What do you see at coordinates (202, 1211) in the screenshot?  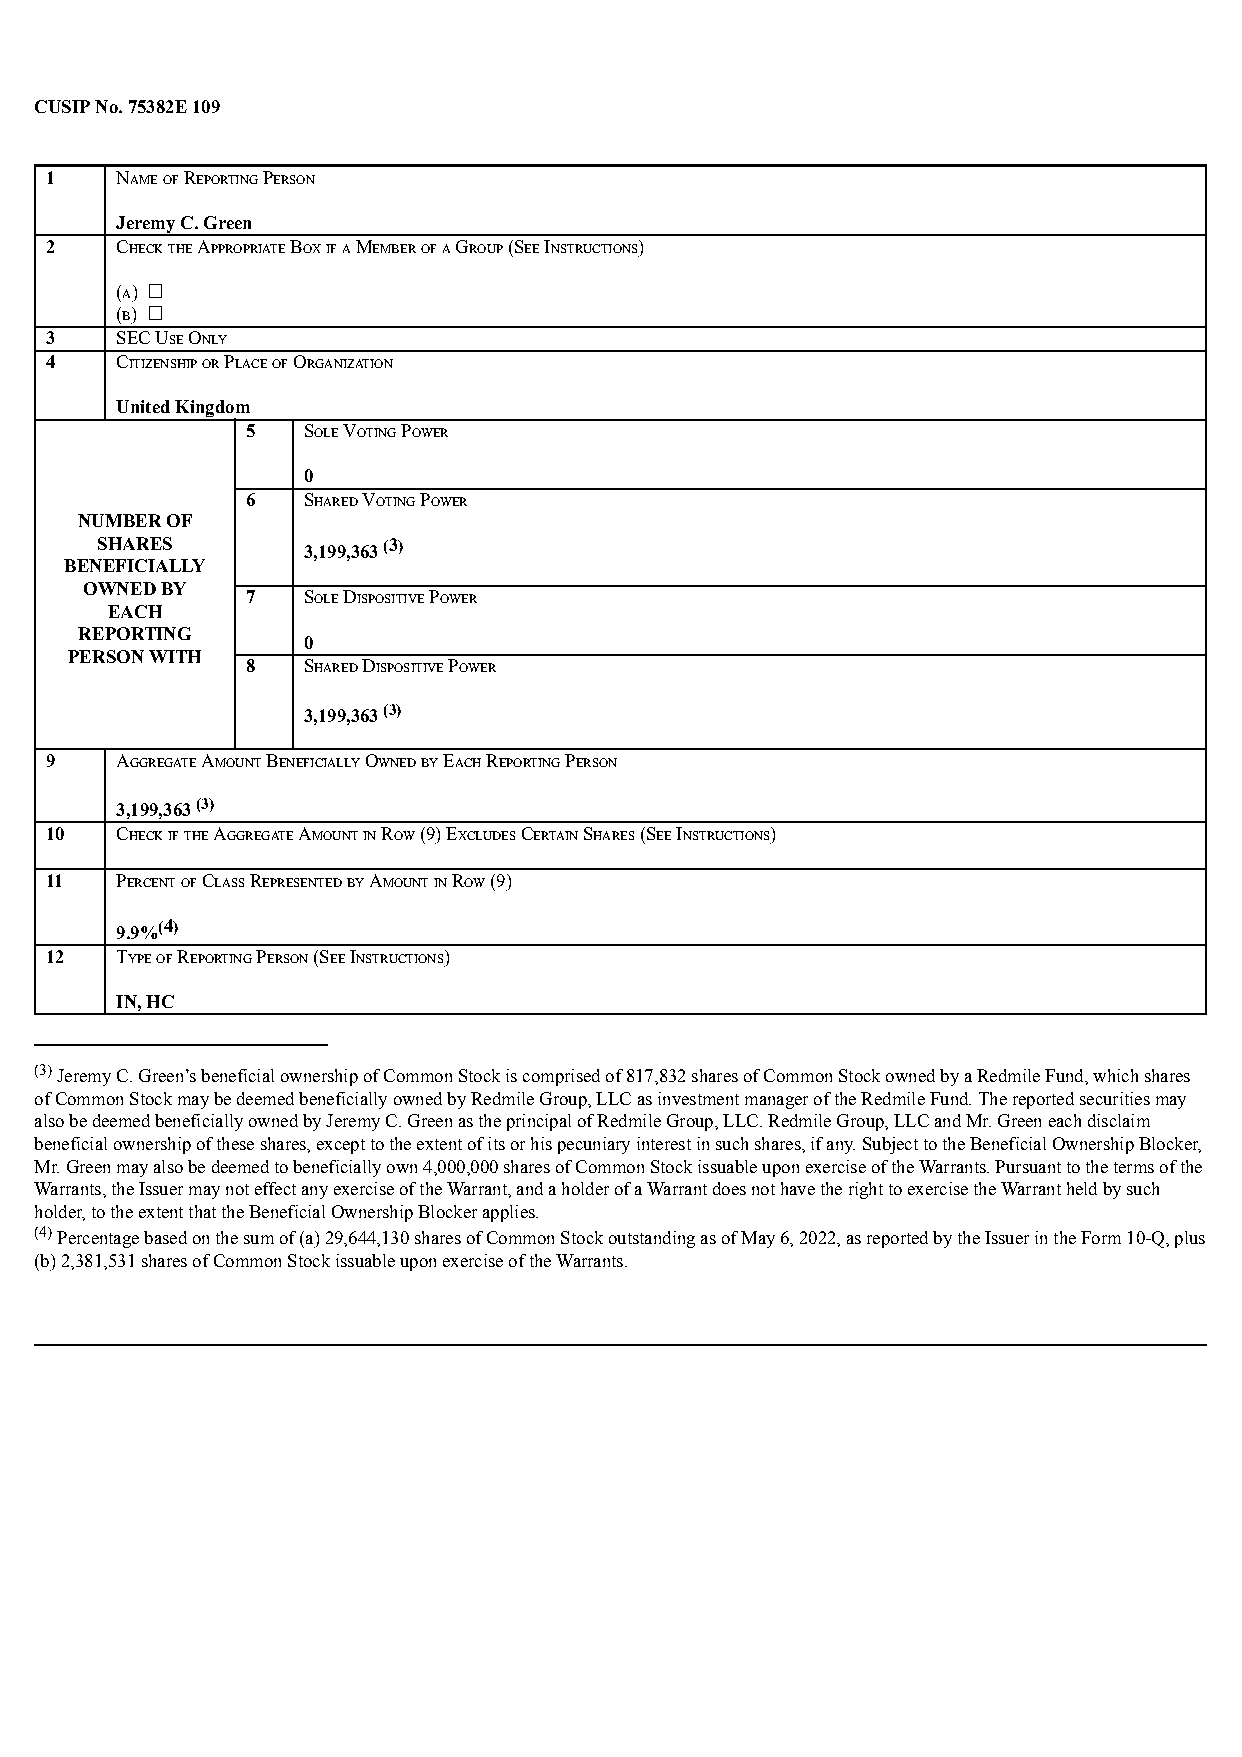 I see `that` at bounding box center [202, 1211].
